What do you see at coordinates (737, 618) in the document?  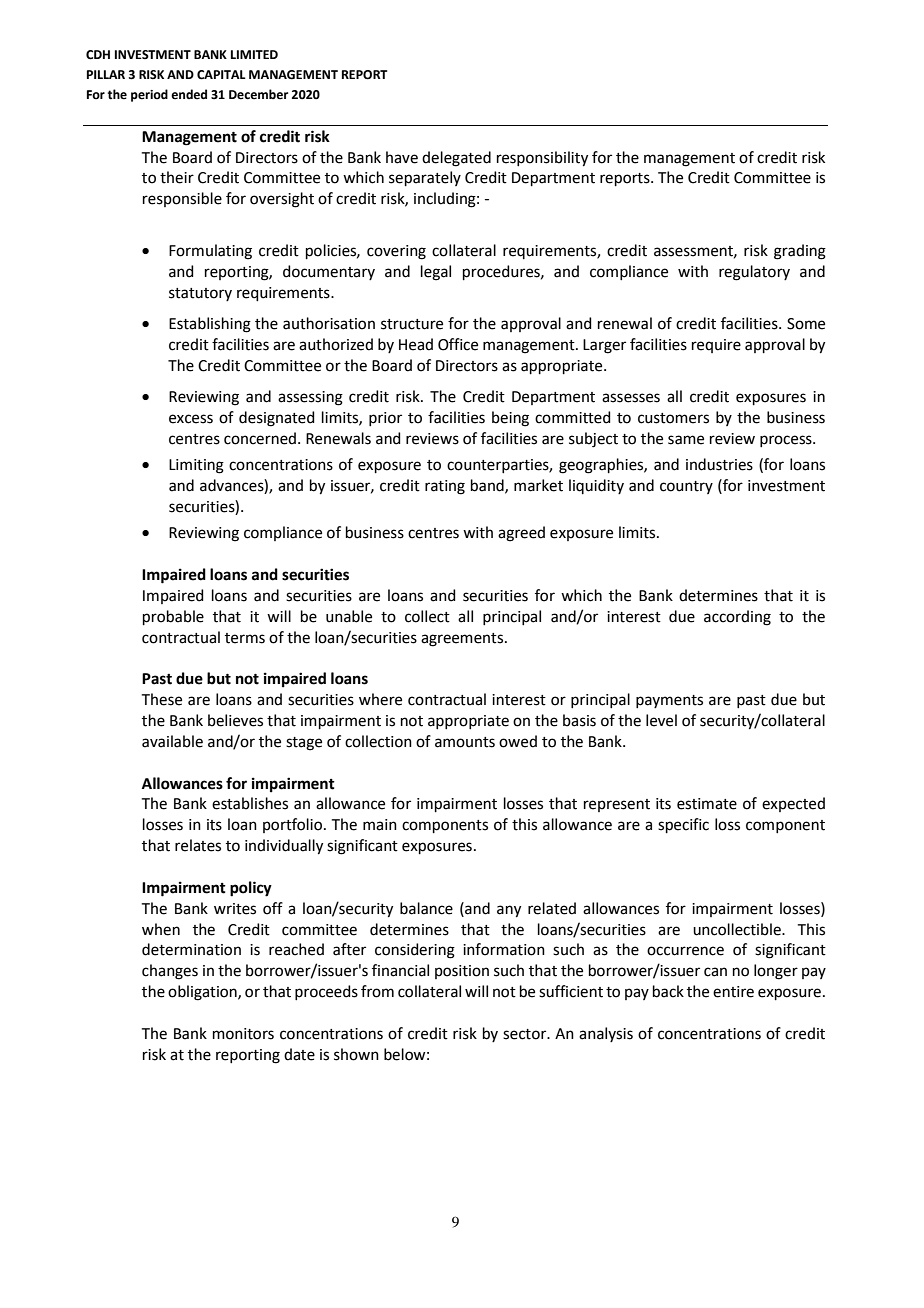 I see `according` at bounding box center [737, 618].
